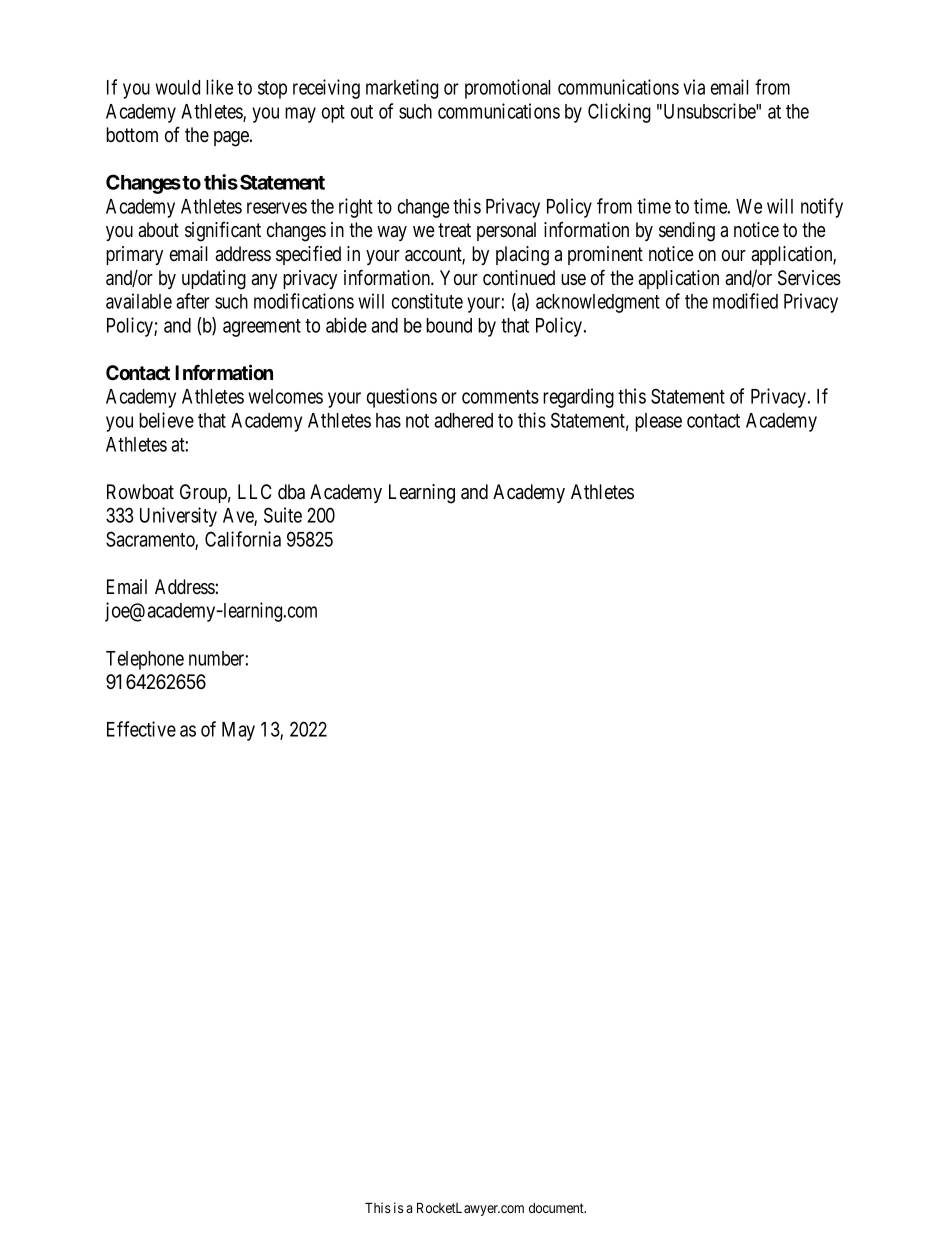  I want to click on Telephone, so click(145, 660).
